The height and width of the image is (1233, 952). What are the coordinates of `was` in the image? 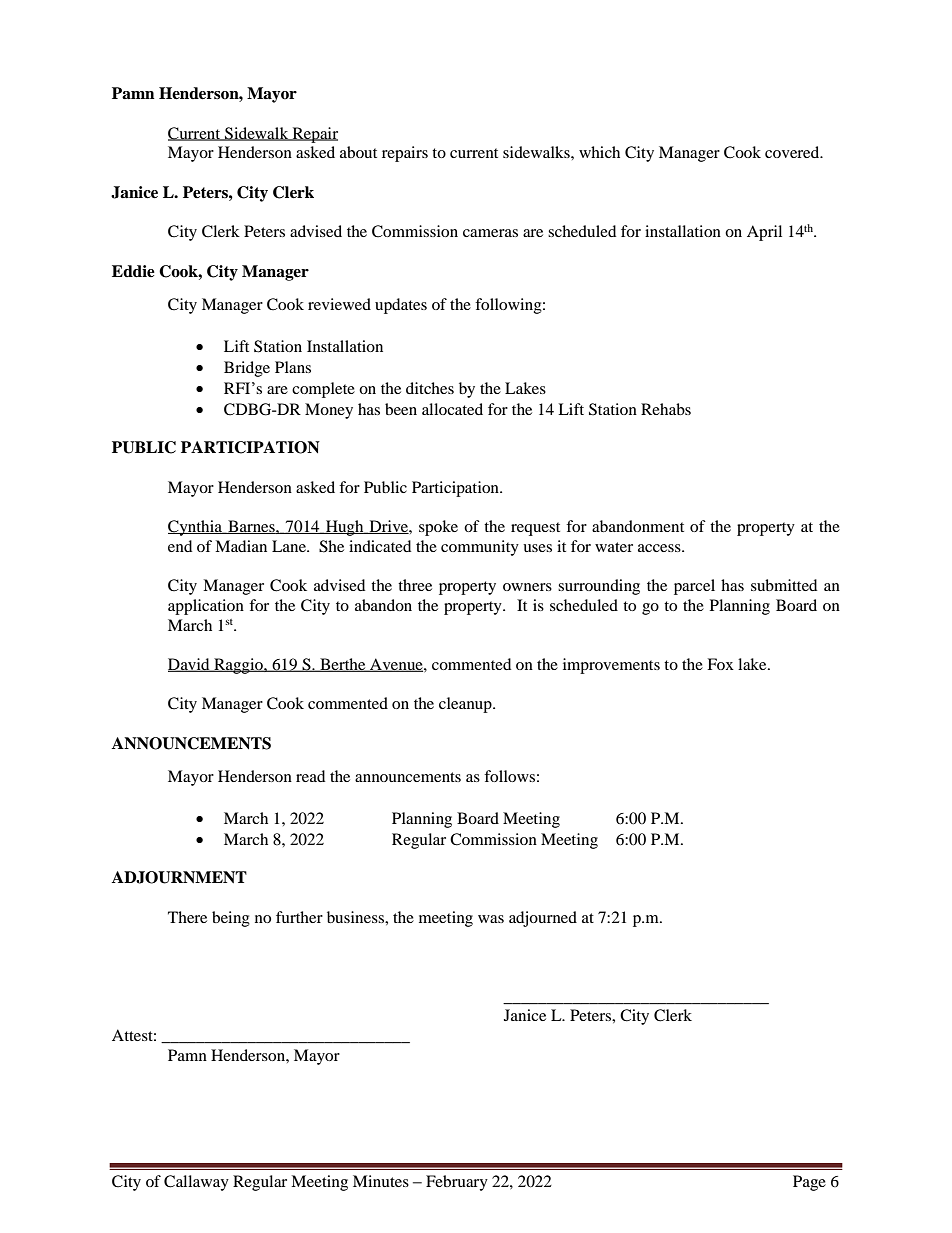 It's located at (491, 919).
